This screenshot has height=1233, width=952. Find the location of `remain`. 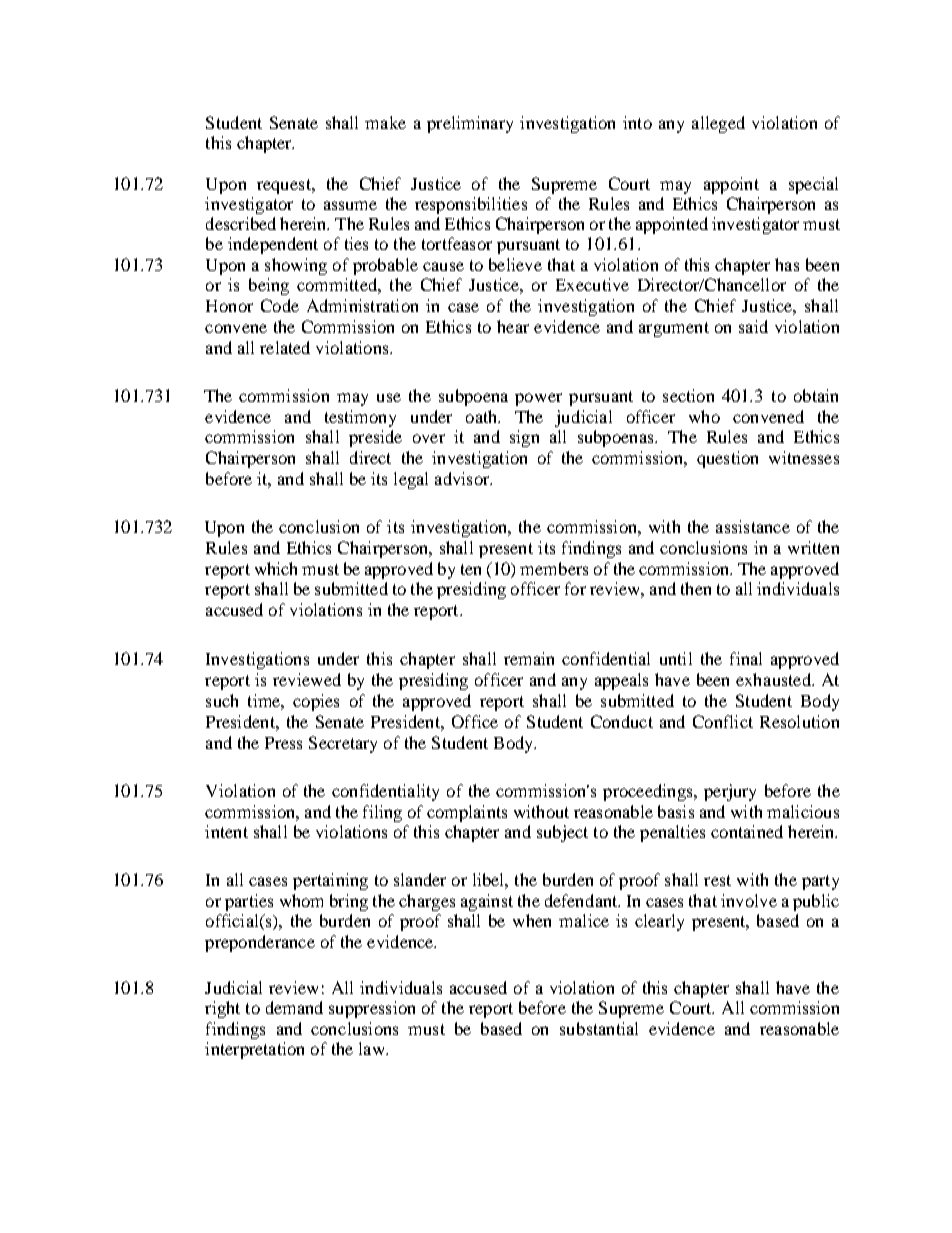

remain is located at coordinates (529, 658).
